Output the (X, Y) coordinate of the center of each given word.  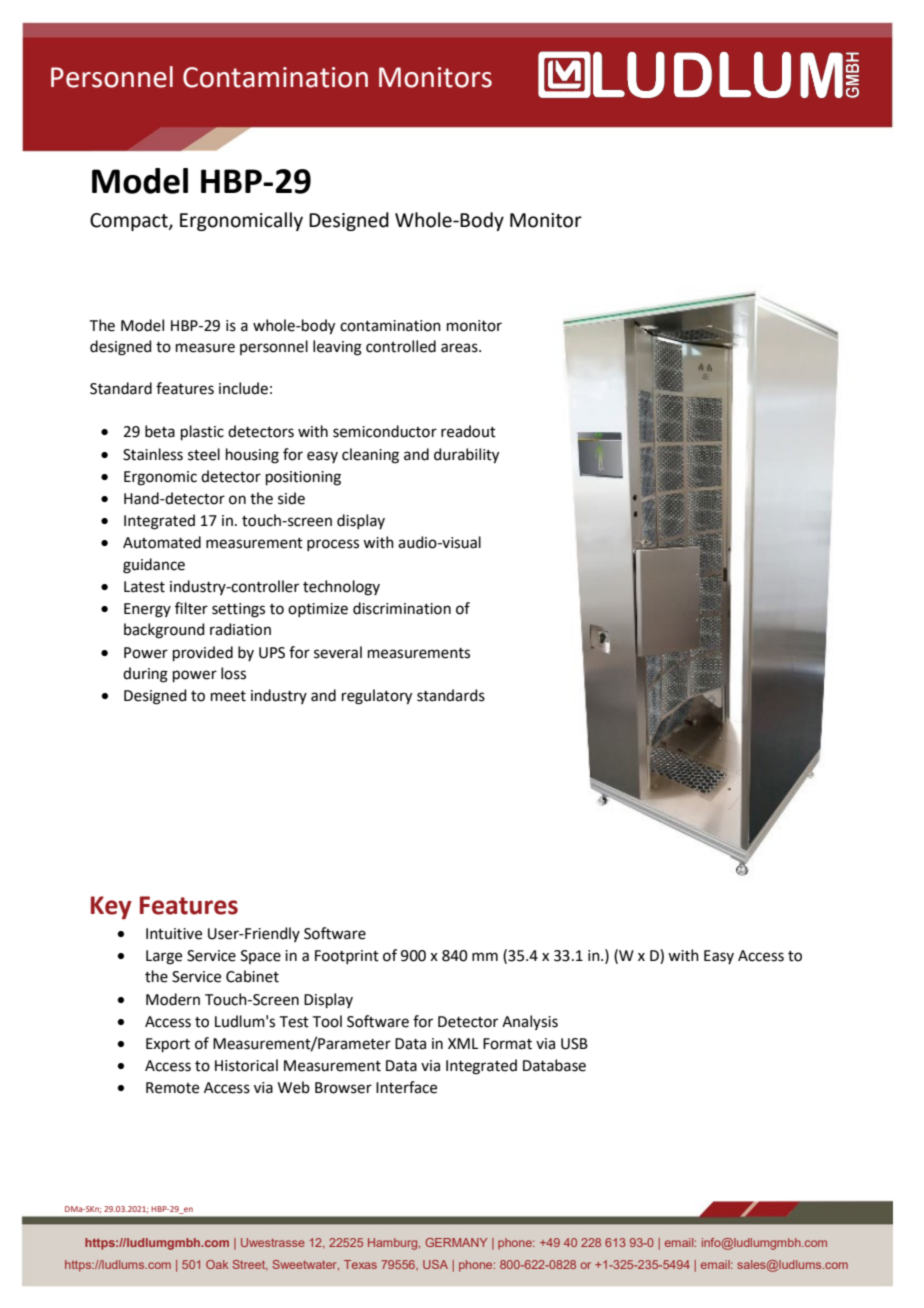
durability (466, 456)
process (333, 545)
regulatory (377, 697)
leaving (337, 348)
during (145, 675)
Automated (162, 542)
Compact (130, 222)
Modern (173, 999)
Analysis (530, 1022)
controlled (401, 346)
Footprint (347, 957)
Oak (217, 1264)
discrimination (402, 608)
